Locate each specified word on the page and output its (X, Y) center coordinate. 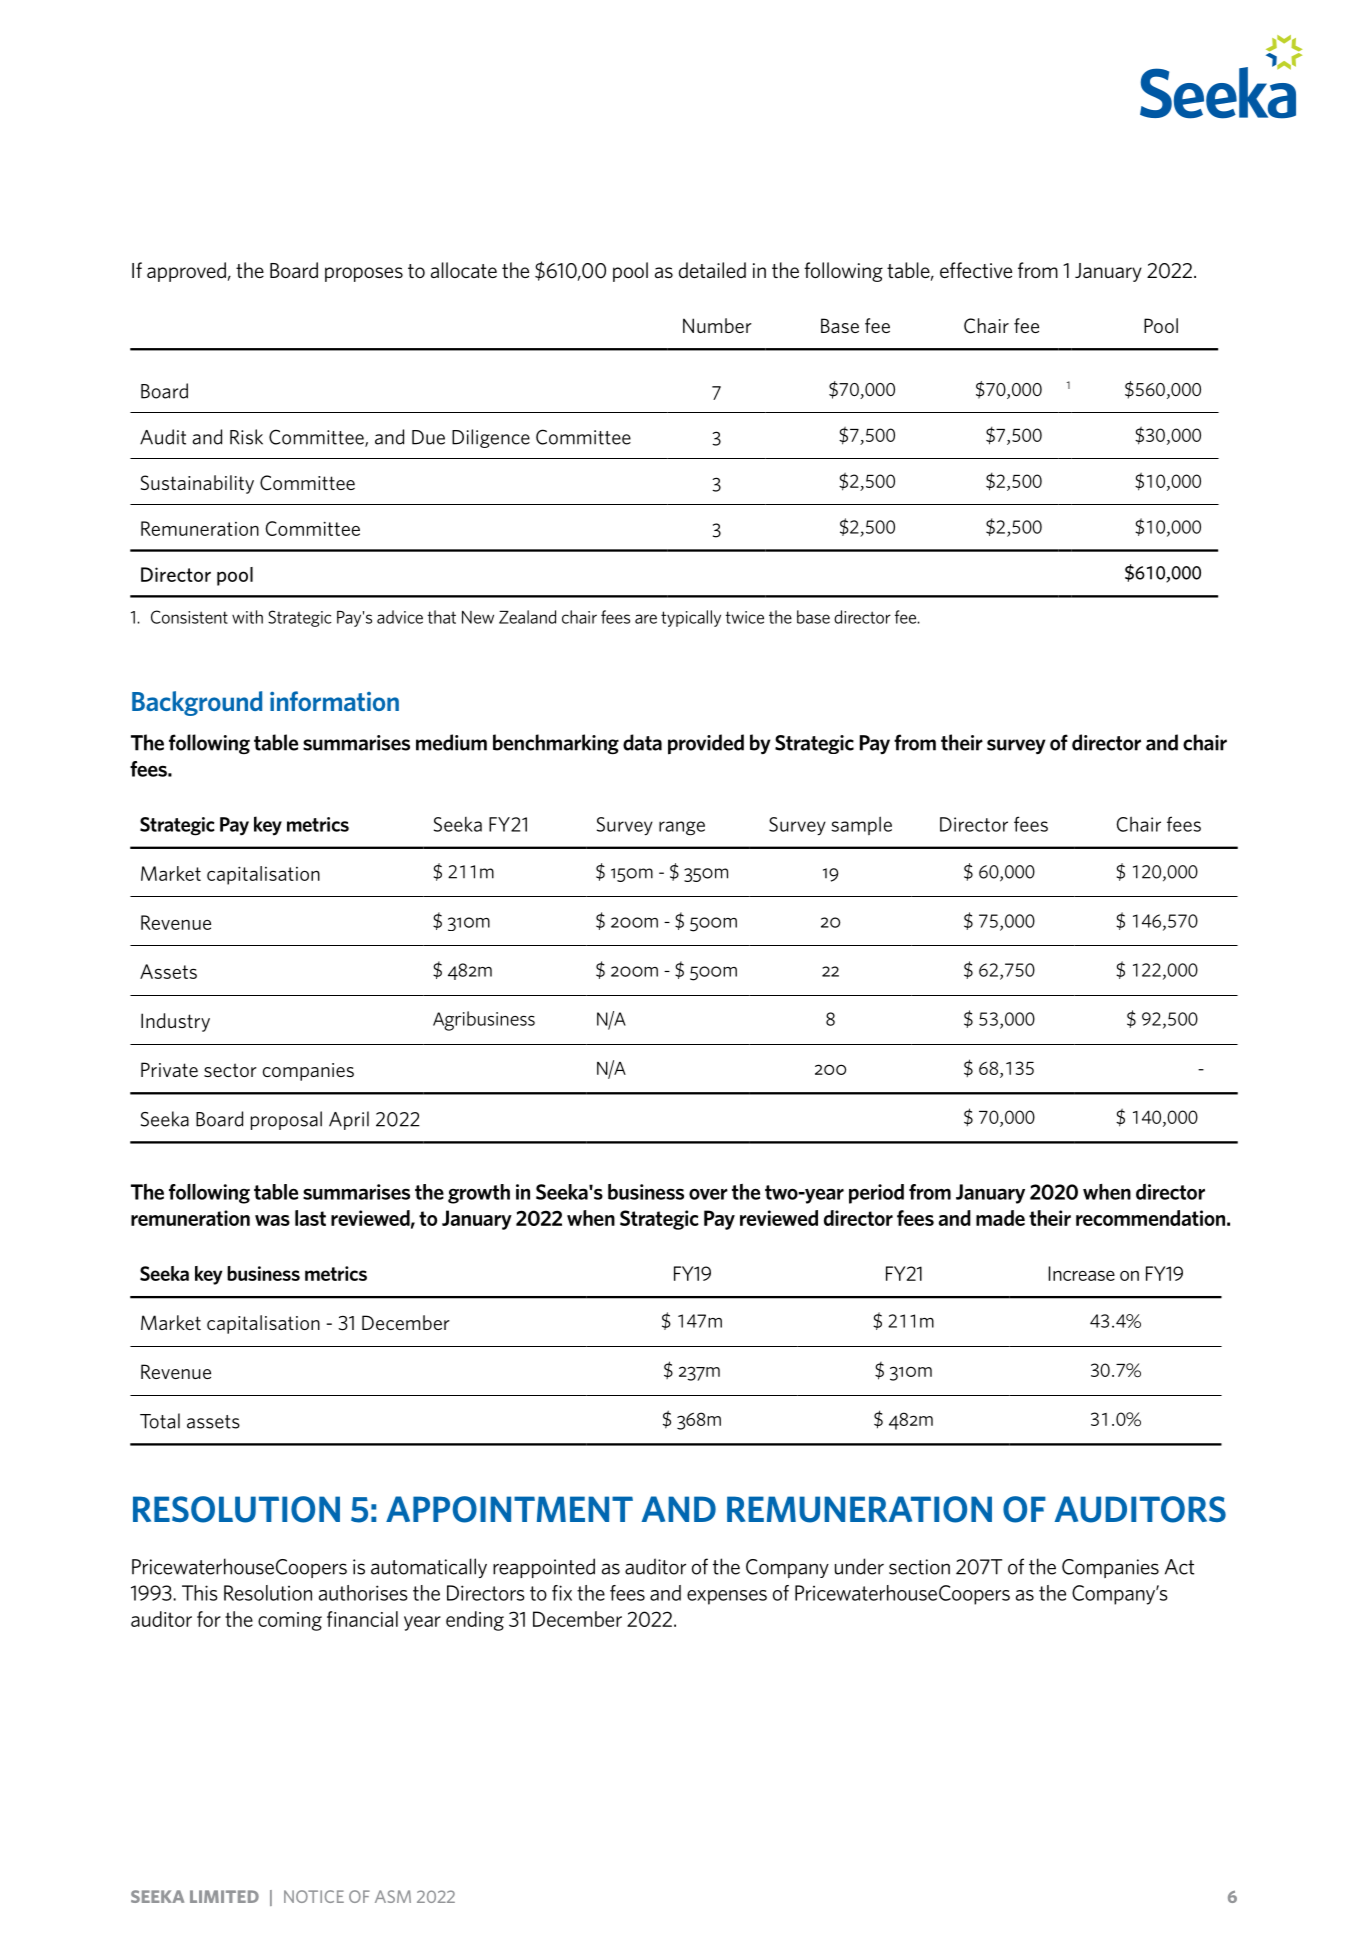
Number (717, 325)
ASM (393, 1896)
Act (1179, 1567)
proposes (364, 274)
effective (976, 270)
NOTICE (314, 1896)
